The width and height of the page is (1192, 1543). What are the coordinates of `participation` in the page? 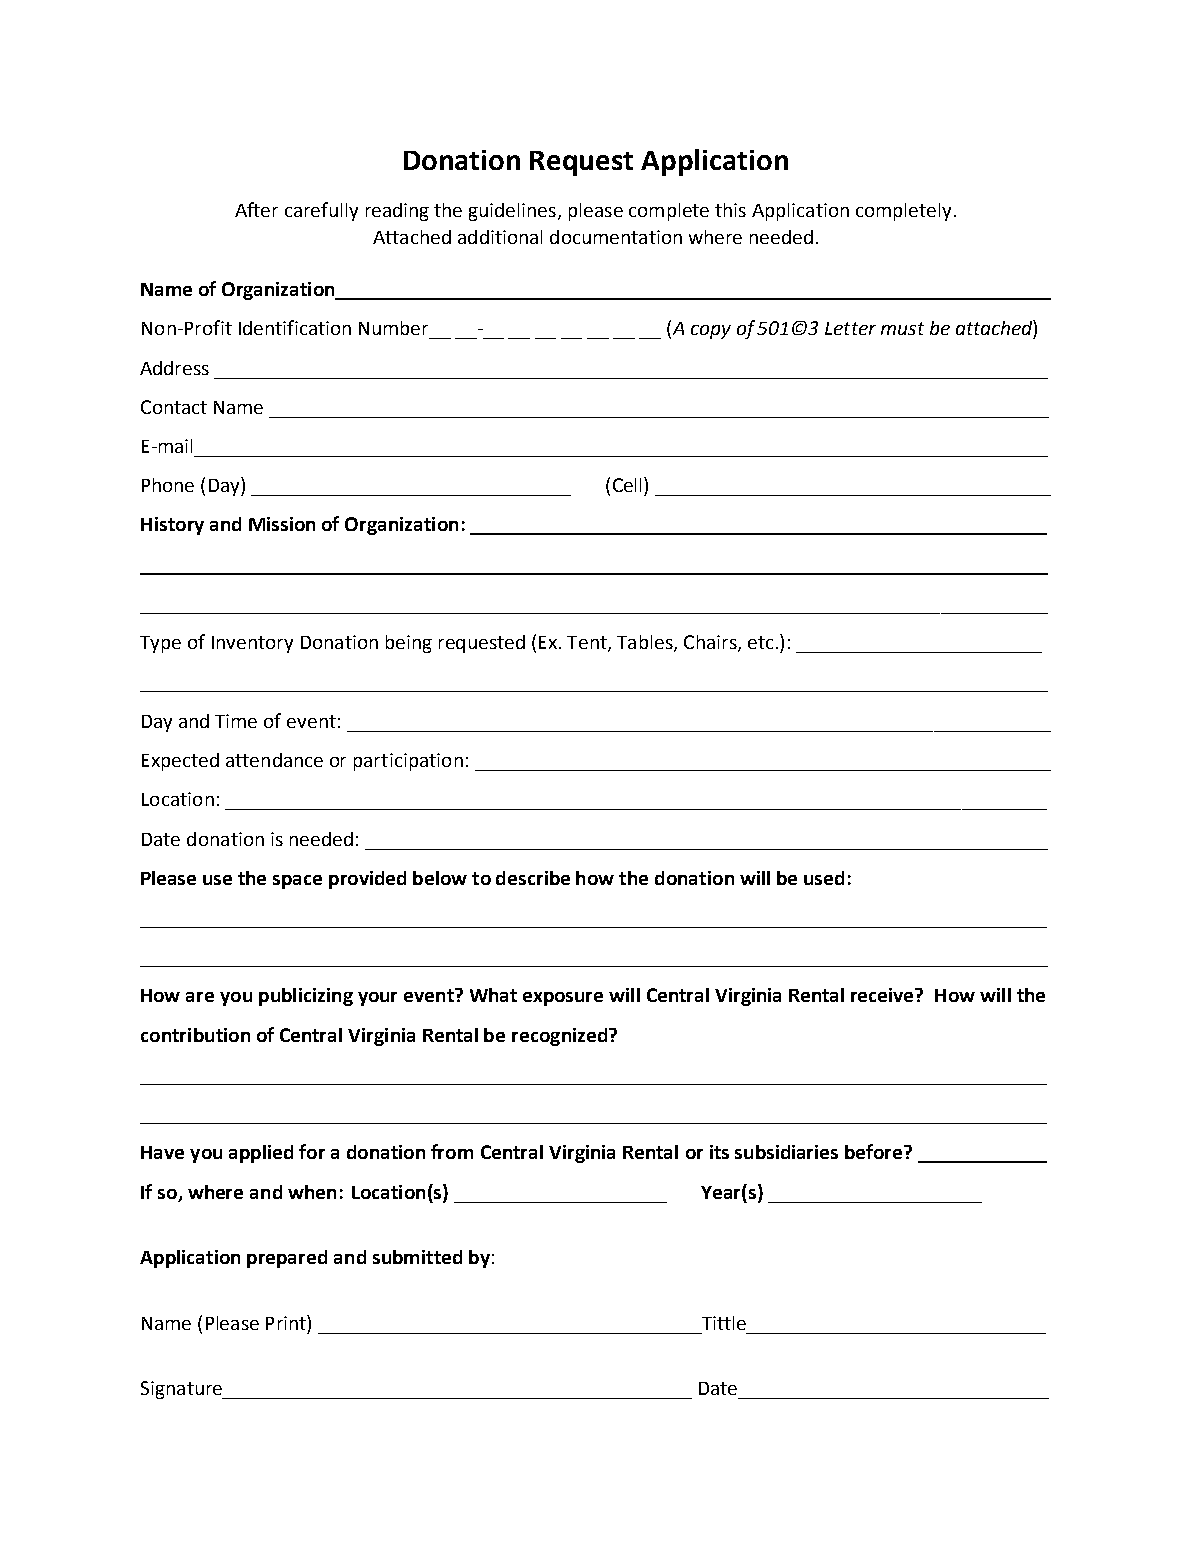 It's located at (408, 762).
